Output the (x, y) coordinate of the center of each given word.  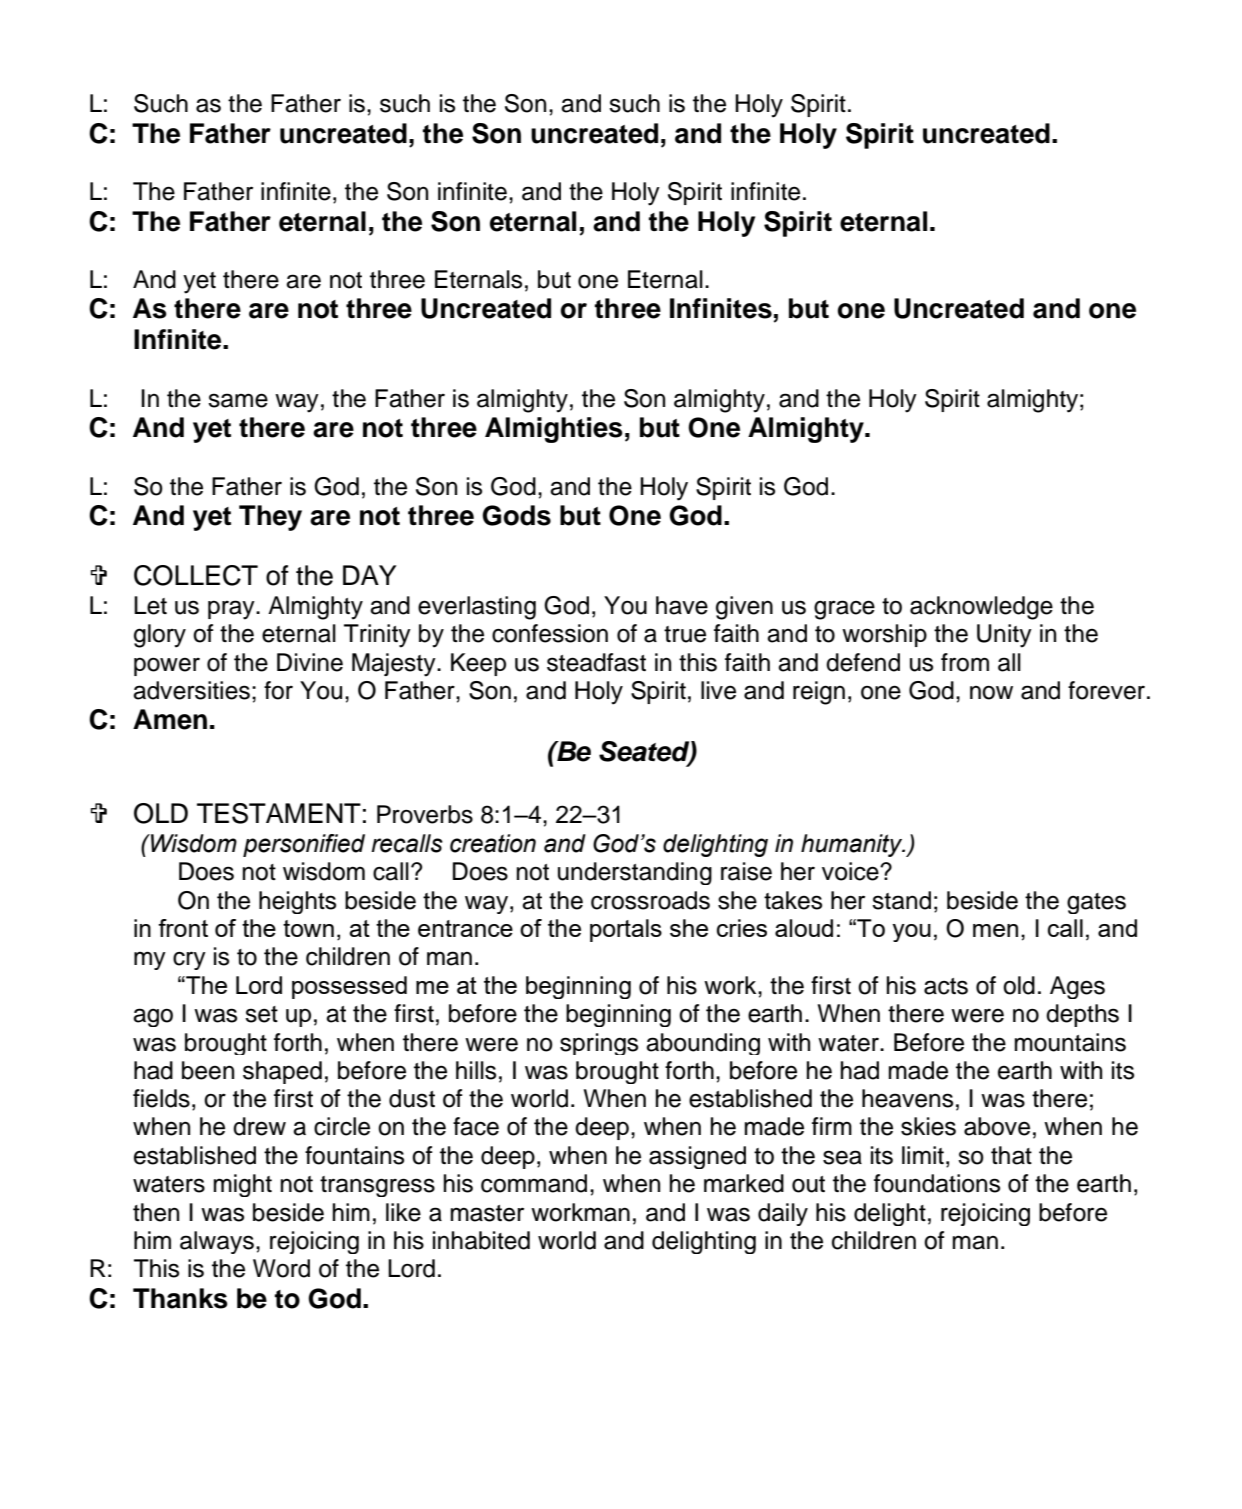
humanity (853, 845)
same (238, 400)
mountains (1070, 1042)
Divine (310, 662)
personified (304, 845)
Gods (516, 515)
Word (281, 1268)
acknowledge (981, 608)
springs (599, 1044)
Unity (1004, 636)
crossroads (650, 900)
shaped (282, 1072)
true (685, 634)
